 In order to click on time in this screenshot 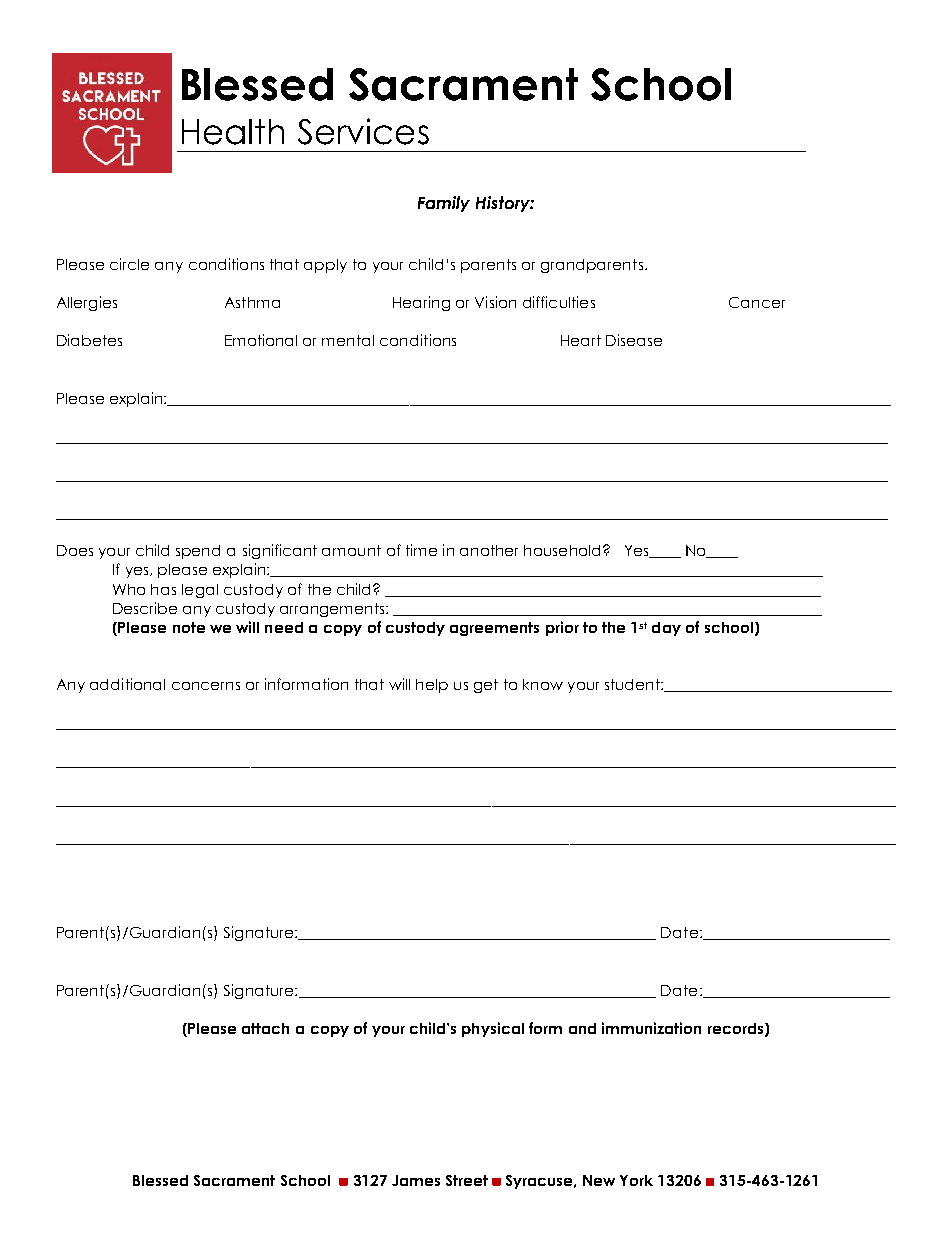, I will do `click(421, 550)`.
